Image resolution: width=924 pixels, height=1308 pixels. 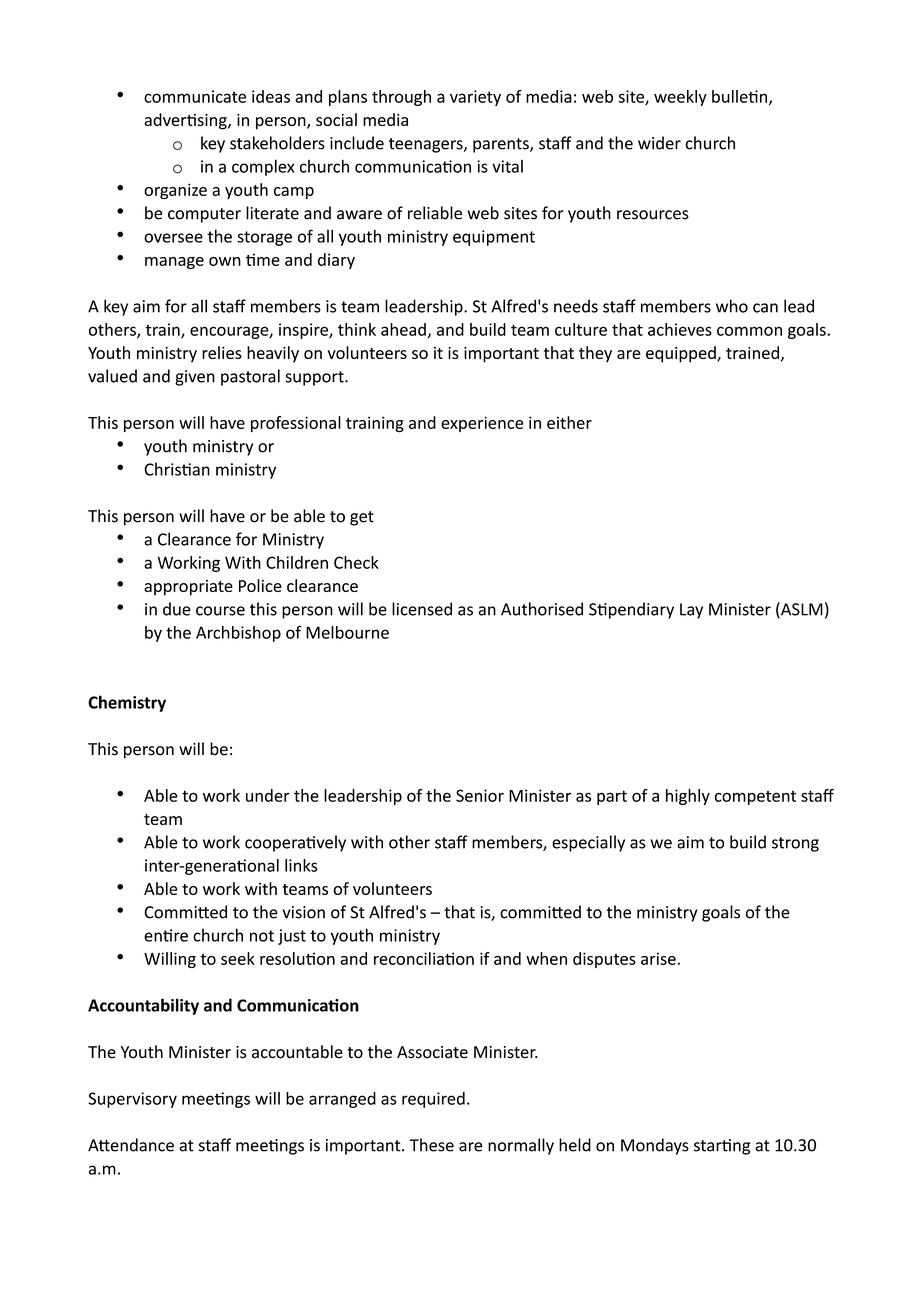 I want to click on arise, so click(x=658, y=958).
